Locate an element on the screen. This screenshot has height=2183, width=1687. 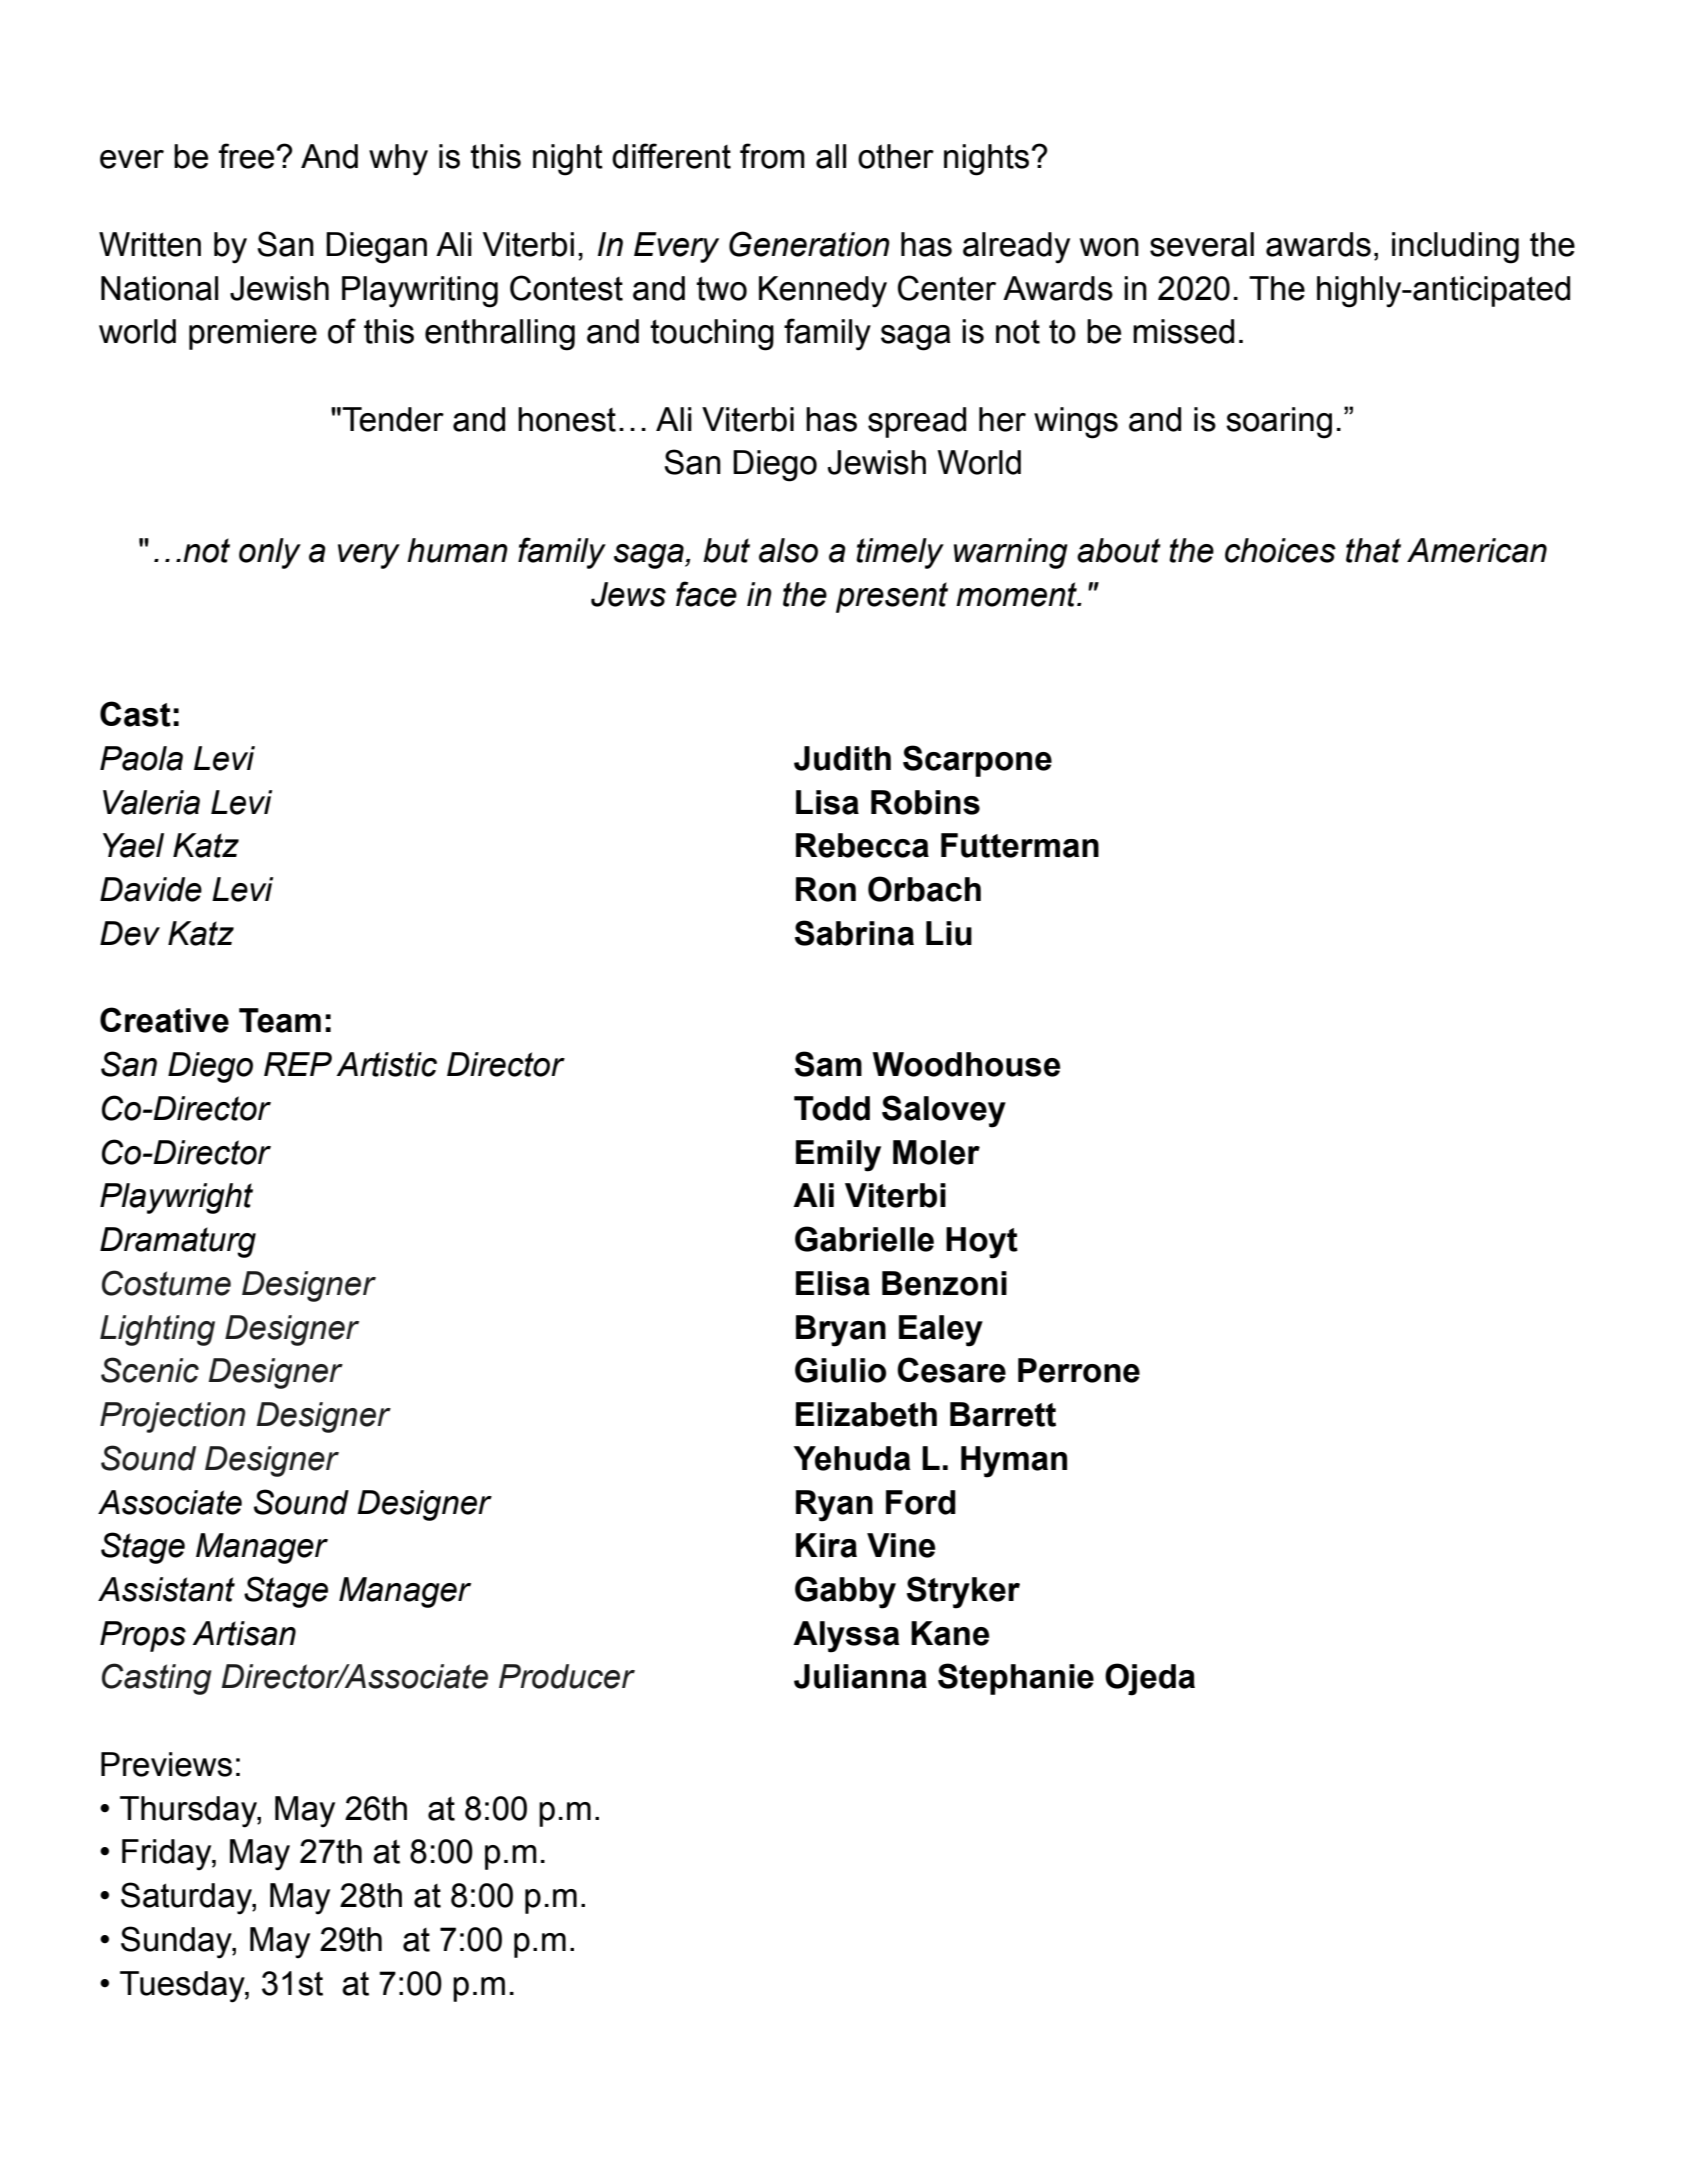
Gabrielle is located at coordinates (864, 1239).
